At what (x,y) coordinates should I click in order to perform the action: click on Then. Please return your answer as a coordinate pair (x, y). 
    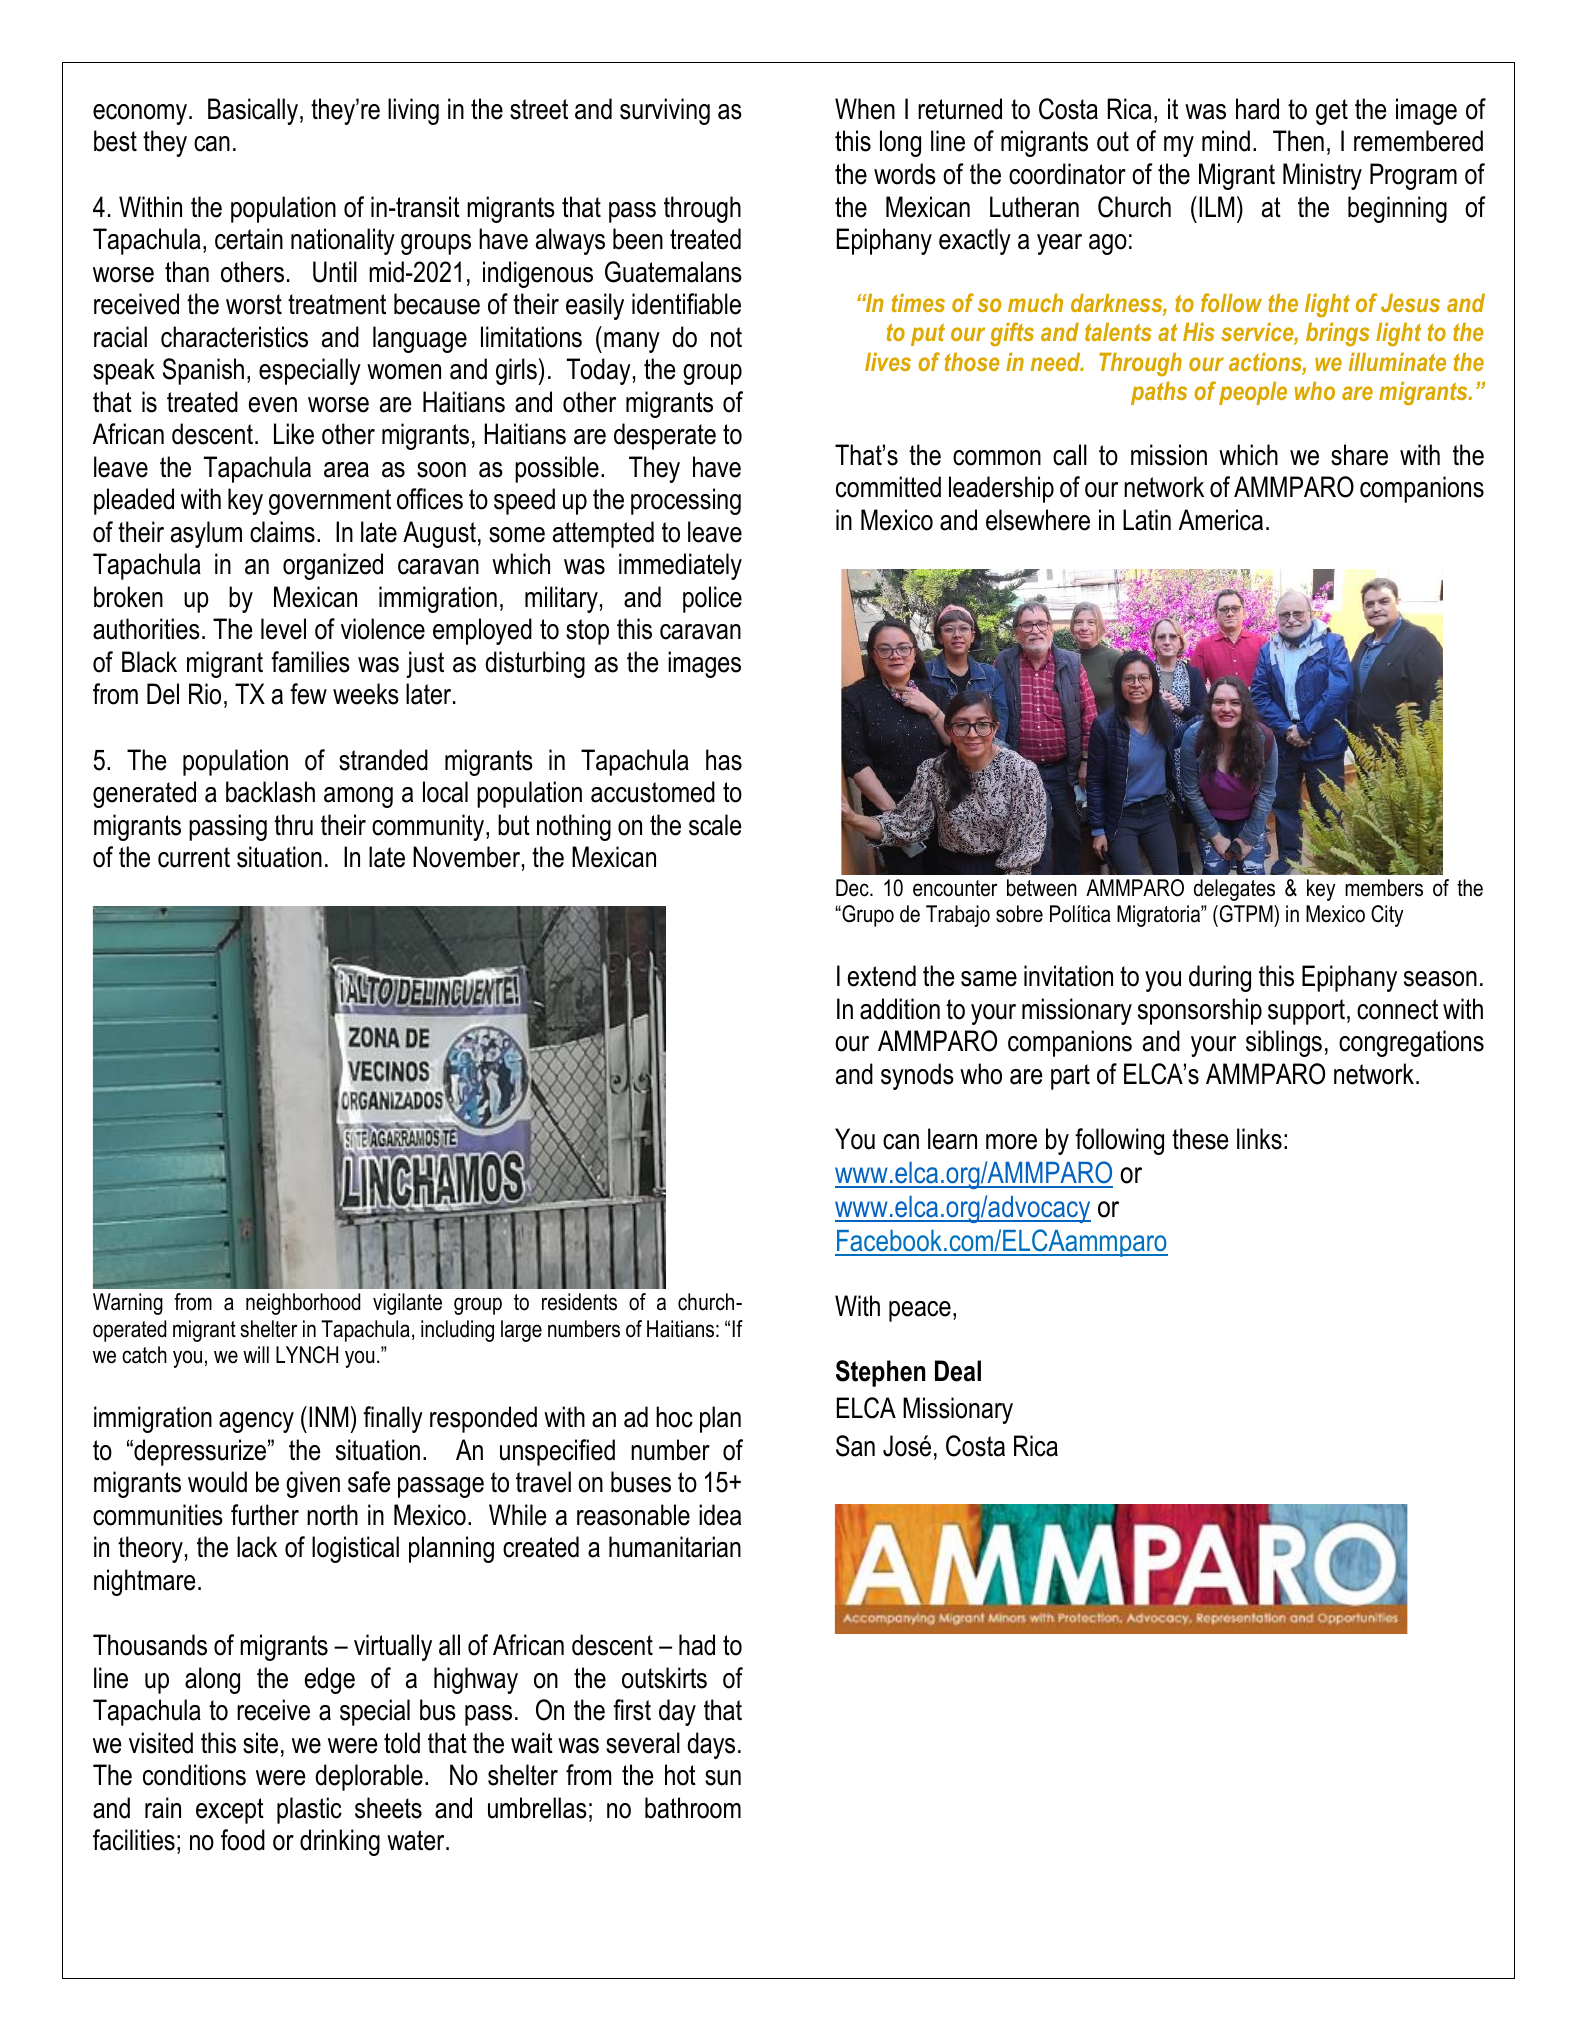
    Looking at the image, I should click on (1298, 141).
